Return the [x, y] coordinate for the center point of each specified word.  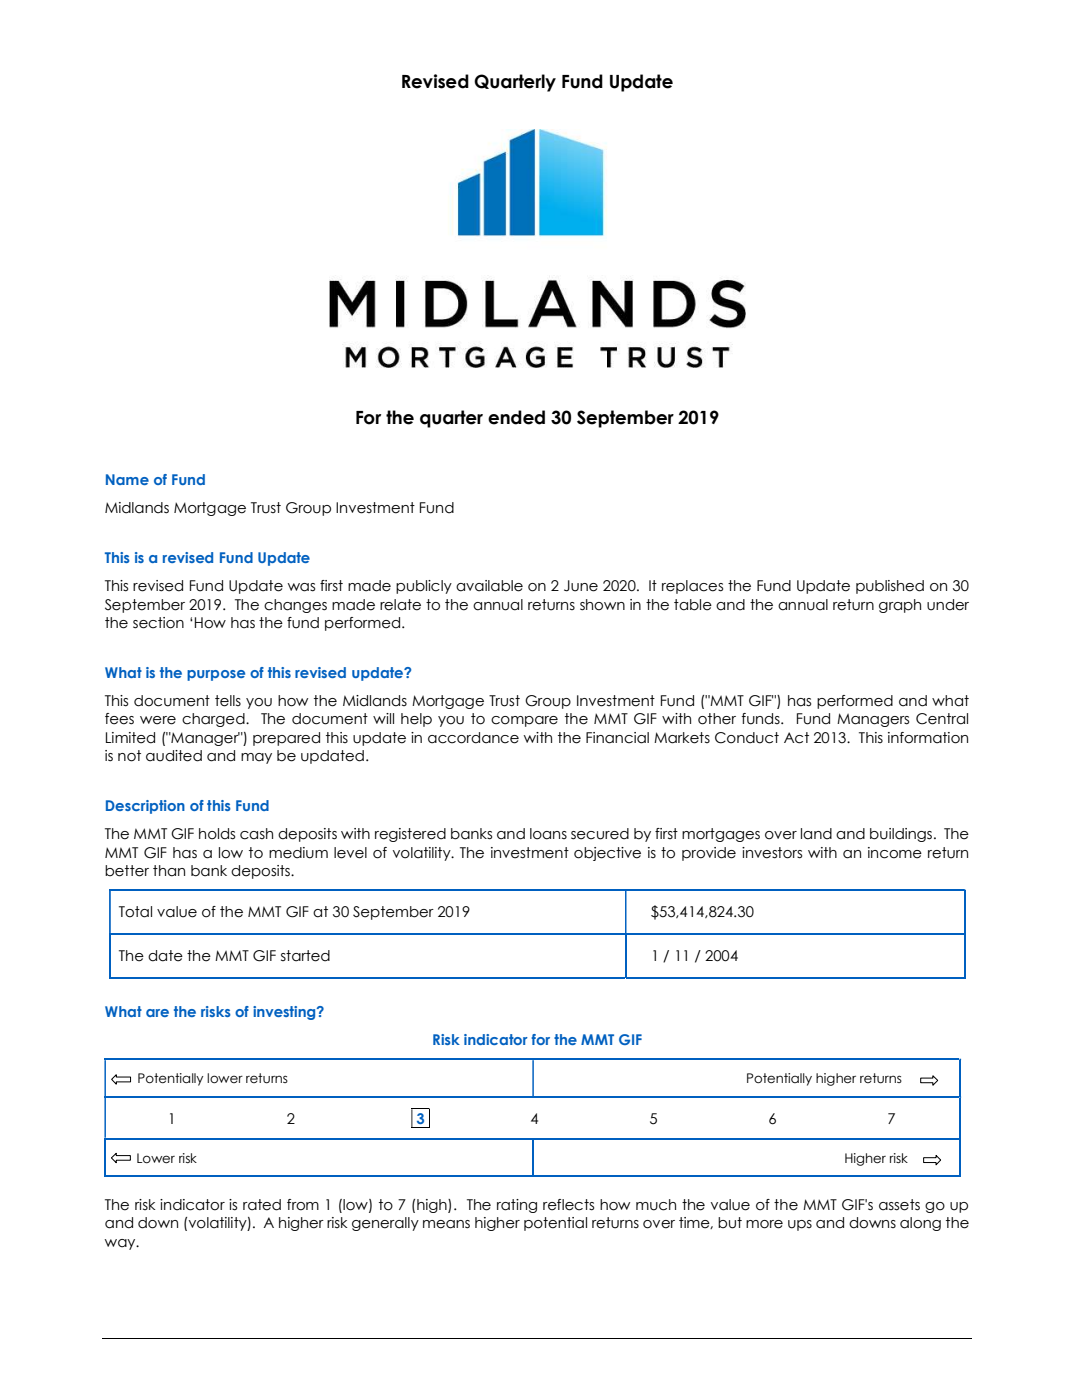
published [890, 587]
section [158, 623]
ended [516, 417]
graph [900, 606]
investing [285, 1013]
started [305, 956]
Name [127, 479]
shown [602, 605]
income [895, 853]
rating [517, 1206]
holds [217, 834]
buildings [902, 835]
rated [262, 1205]
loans [548, 834]
